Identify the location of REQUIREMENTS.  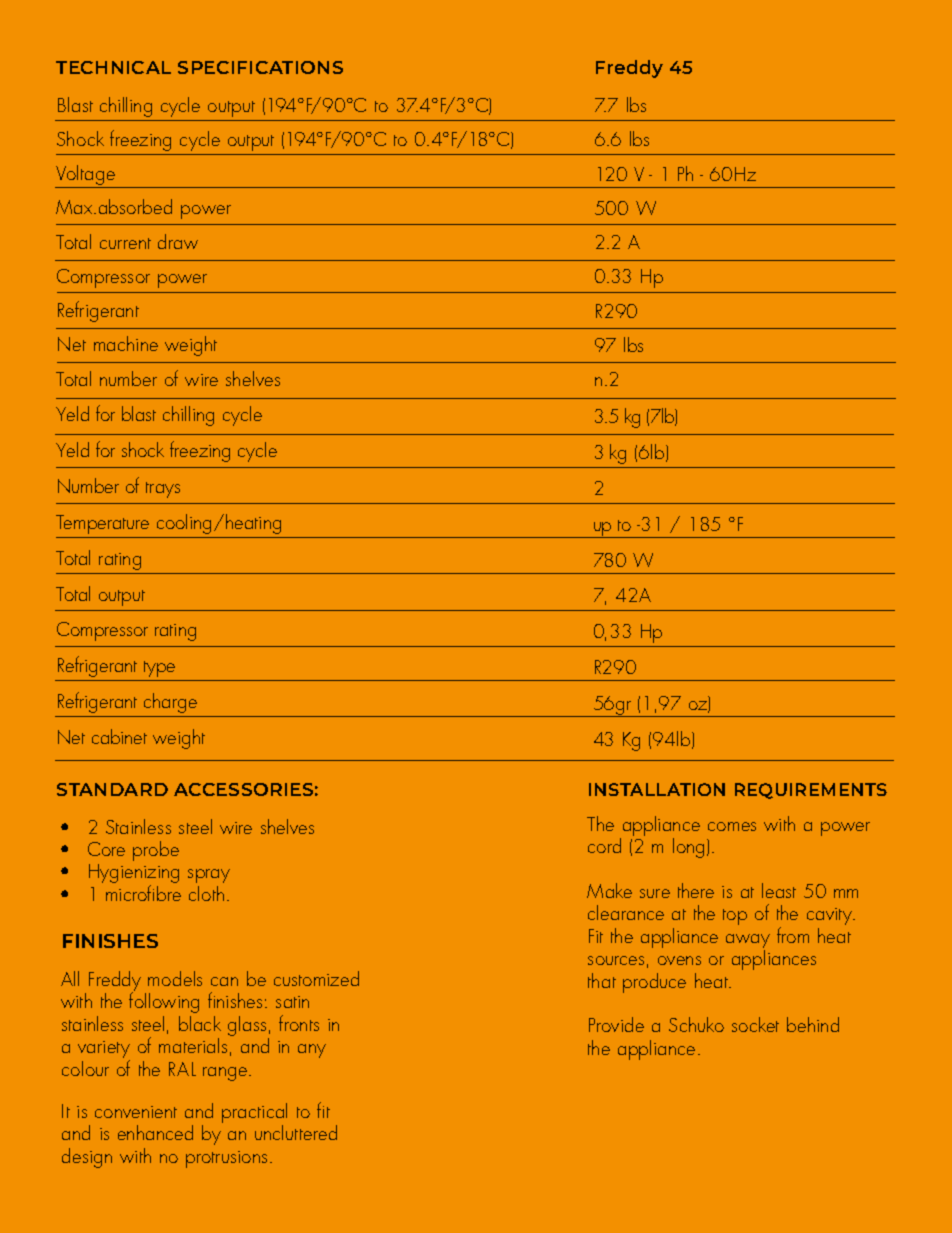
(811, 791).
